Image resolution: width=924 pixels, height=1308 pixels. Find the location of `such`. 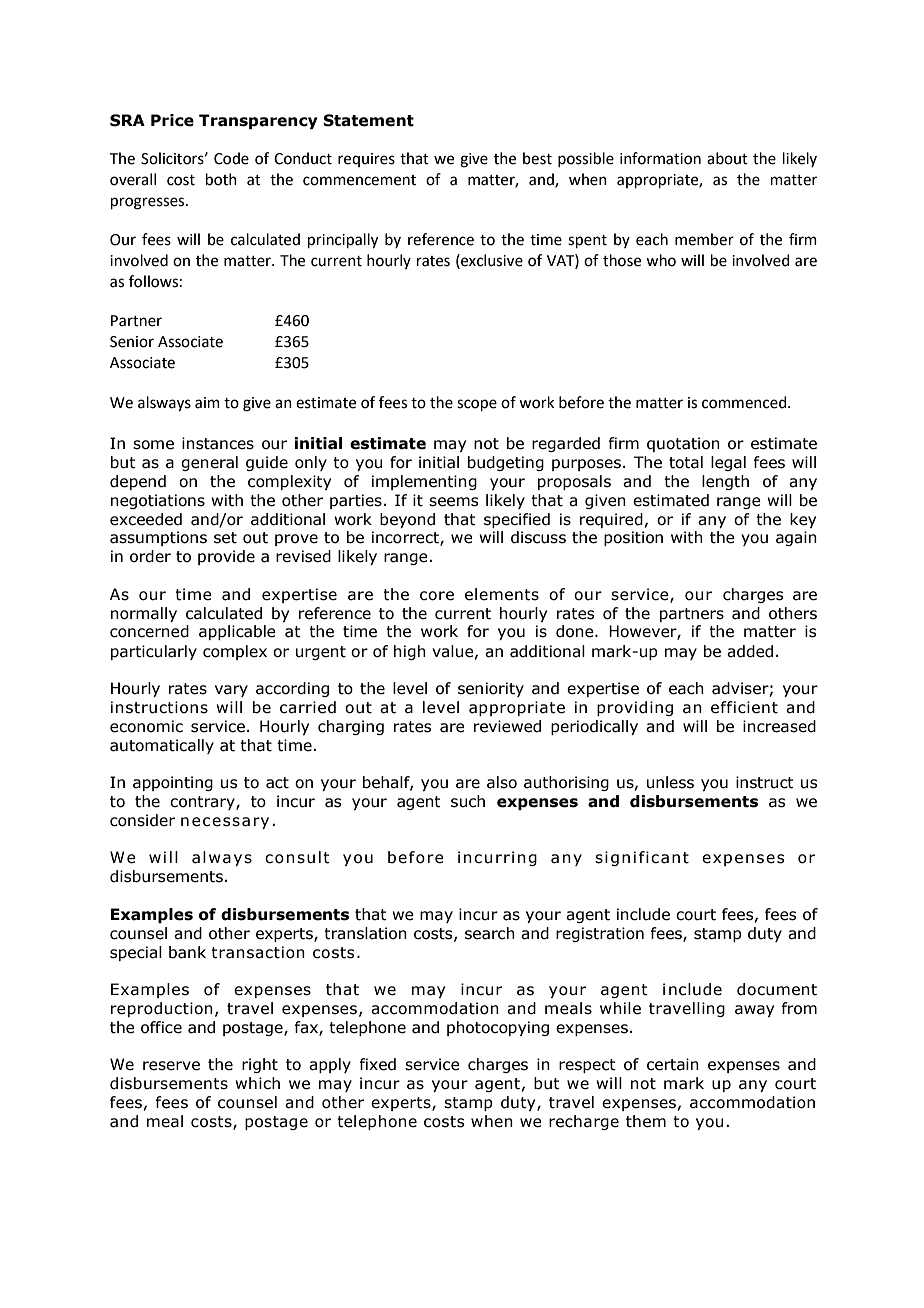

such is located at coordinates (468, 801).
